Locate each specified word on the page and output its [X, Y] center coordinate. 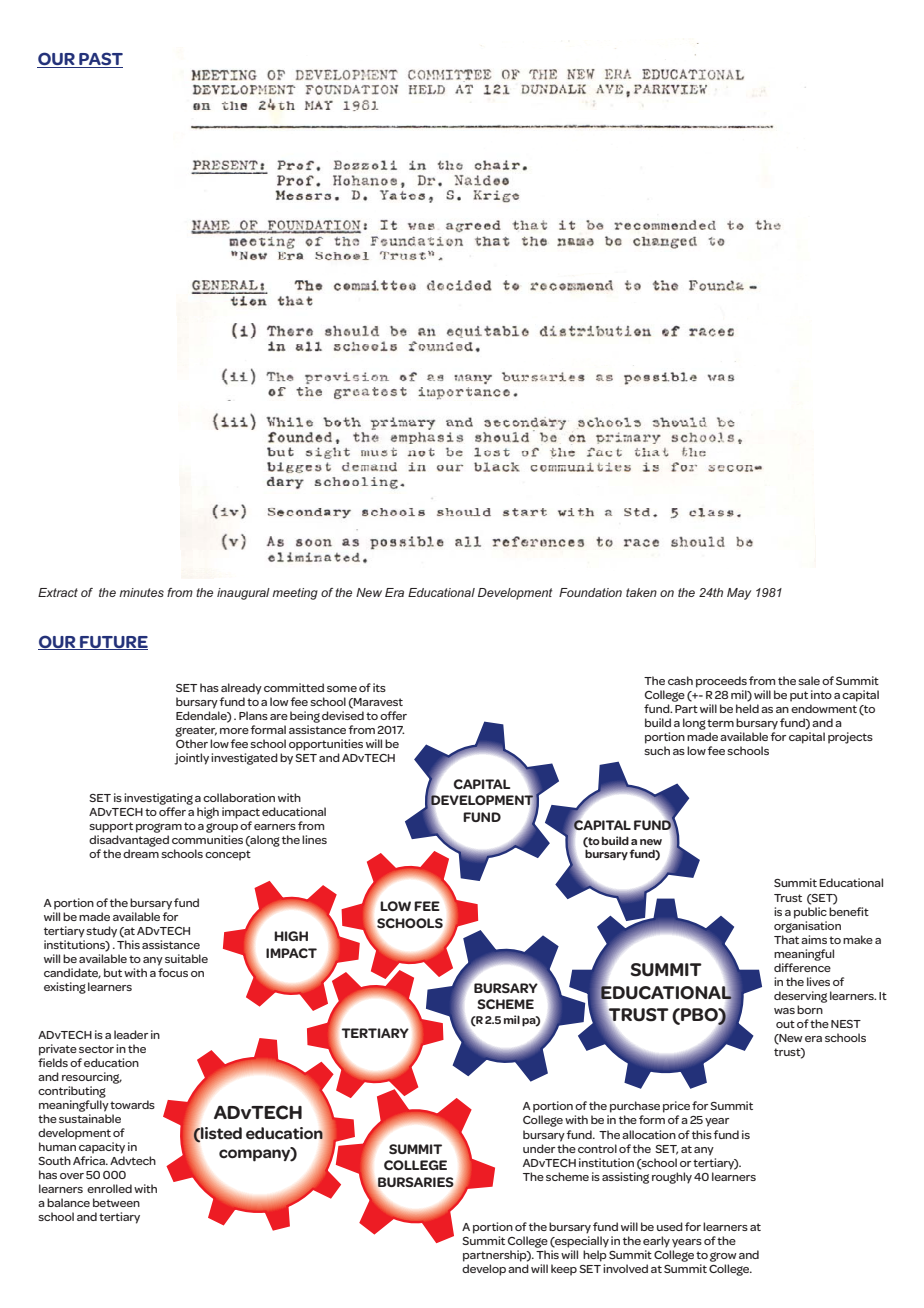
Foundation [590, 592]
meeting [295, 594]
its [379, 687]
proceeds [721, 682]
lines [314, 839]
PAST [100, 60]
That [786, 939]
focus [173, 972]
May [739, 594]
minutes [141, 592]
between [116, 1202]
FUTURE [113, 643]
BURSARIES [416, 1183]
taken [641, 592]
